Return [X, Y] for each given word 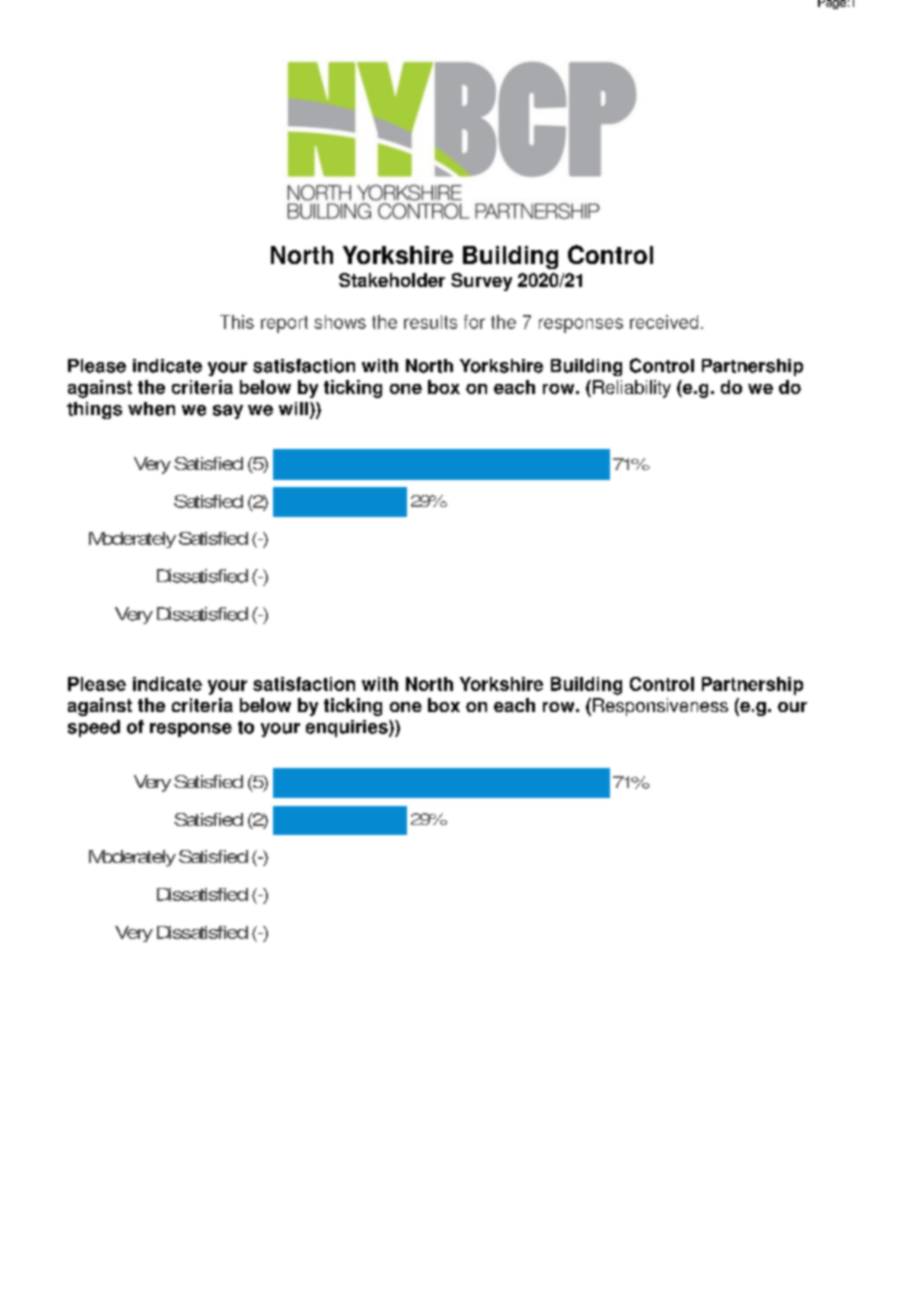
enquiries [348, 728]
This [237, 322]
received [664, 322]
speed [94, 728]
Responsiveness [660, 707]
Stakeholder [392, 280]
